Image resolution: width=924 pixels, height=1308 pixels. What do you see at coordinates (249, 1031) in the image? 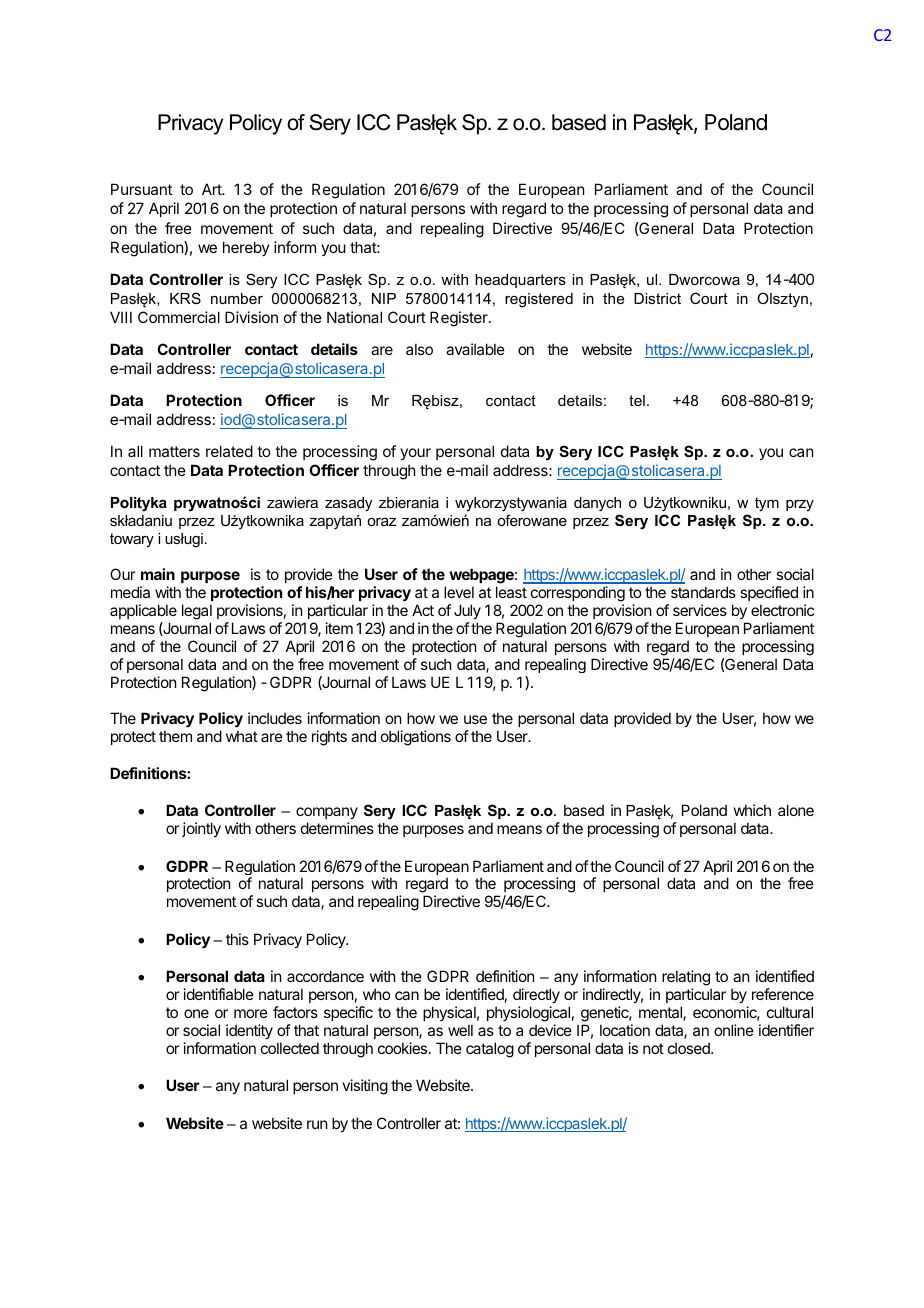
I see `identity` at bounding box center [249, 1031].
